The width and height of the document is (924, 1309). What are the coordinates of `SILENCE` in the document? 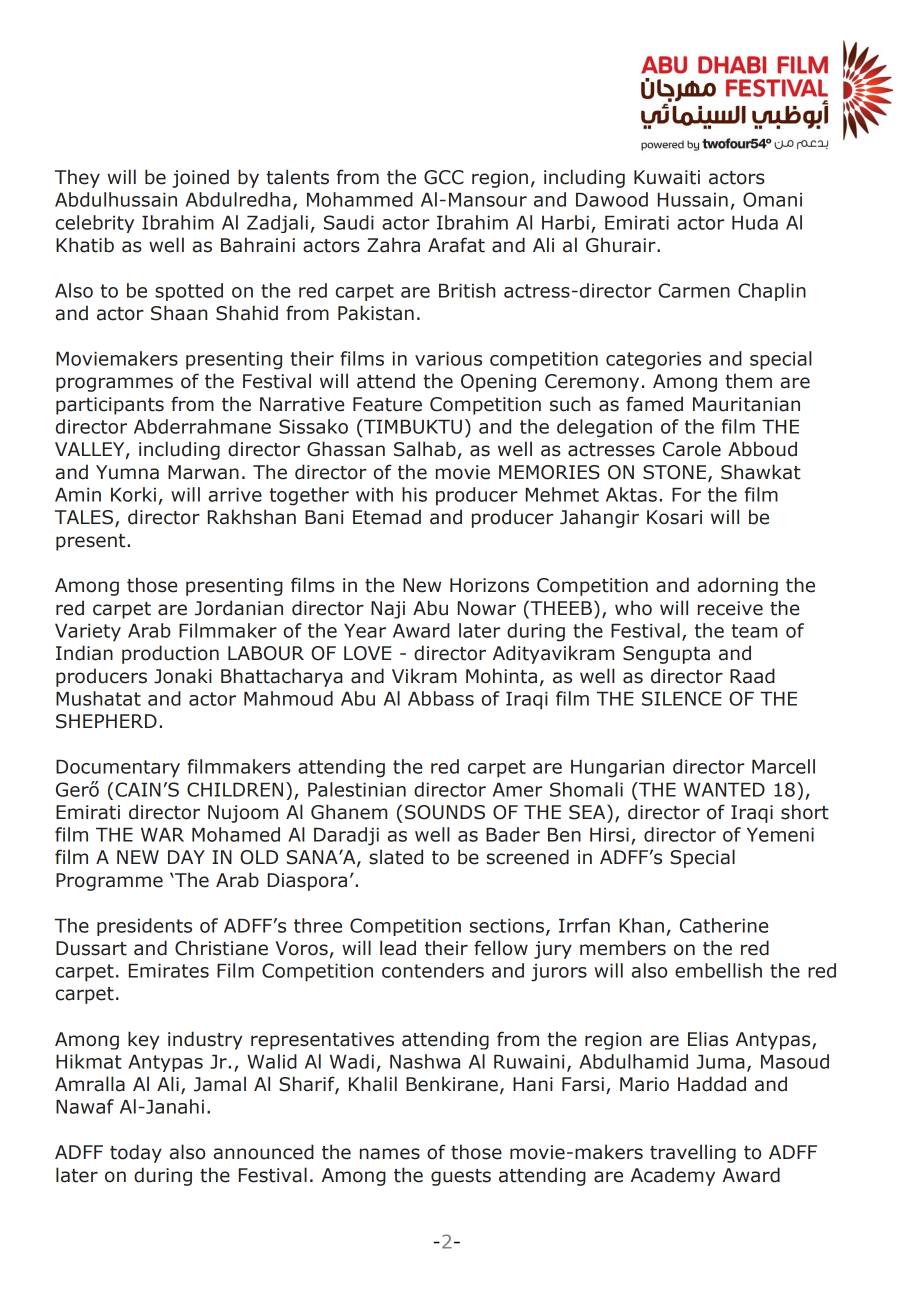 It's located at (682, 698).
